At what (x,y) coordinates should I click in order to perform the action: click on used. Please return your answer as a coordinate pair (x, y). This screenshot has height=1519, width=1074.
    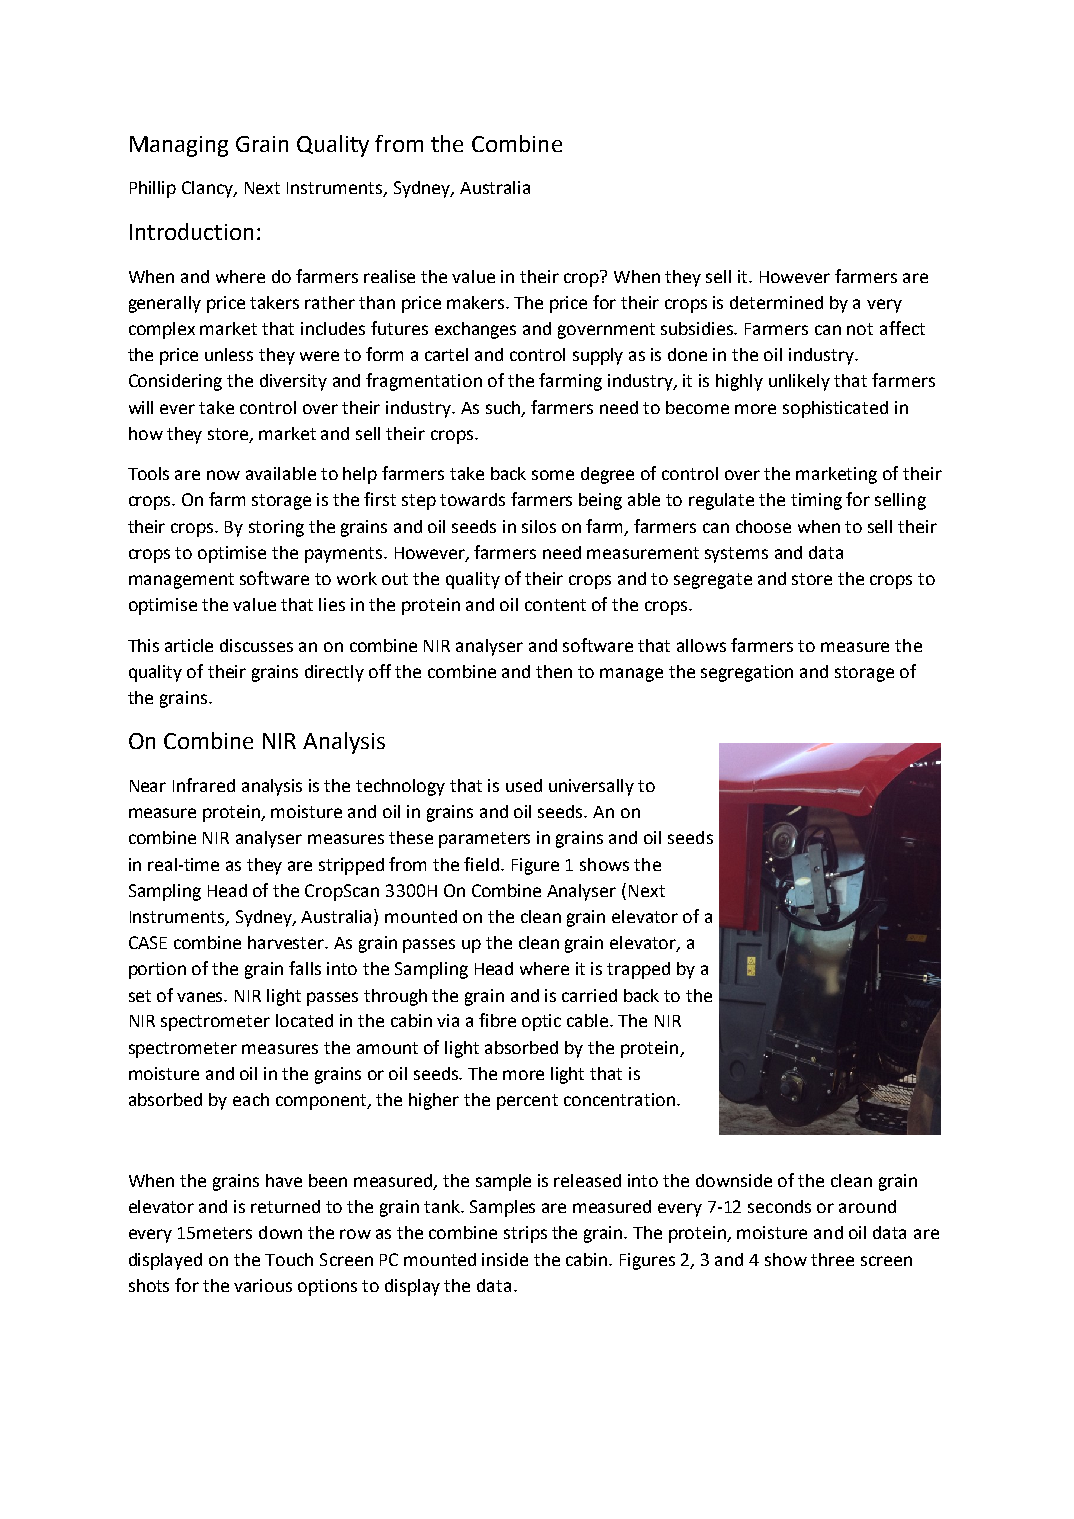
    Looking at the image, I should click on (524, 785).
